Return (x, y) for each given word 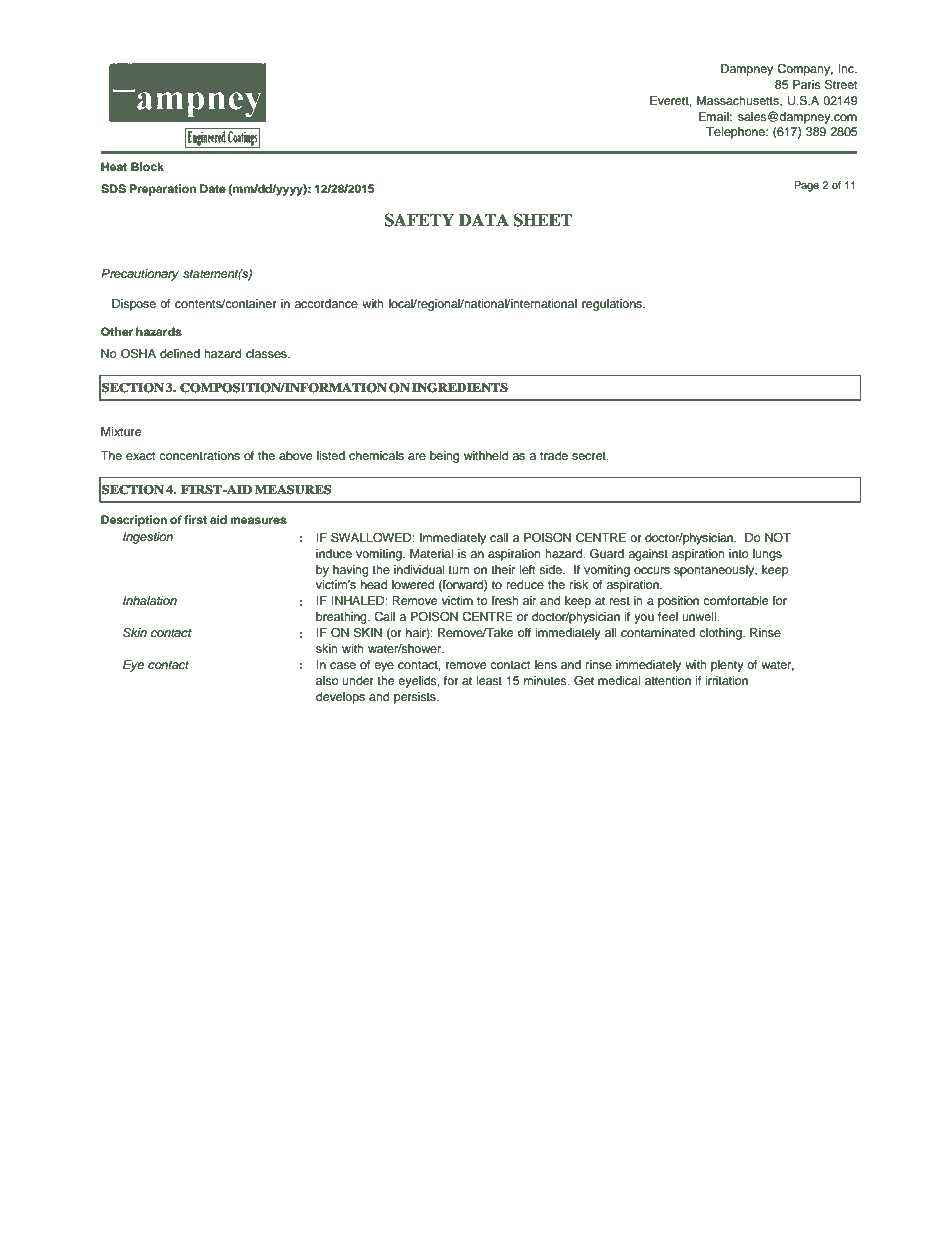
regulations (613, 305)
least (489, 680)
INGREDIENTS (460, 388)
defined (180, 353)
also (327, 680)
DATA (484, 219)
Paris (807, 84)
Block (147, 166)
